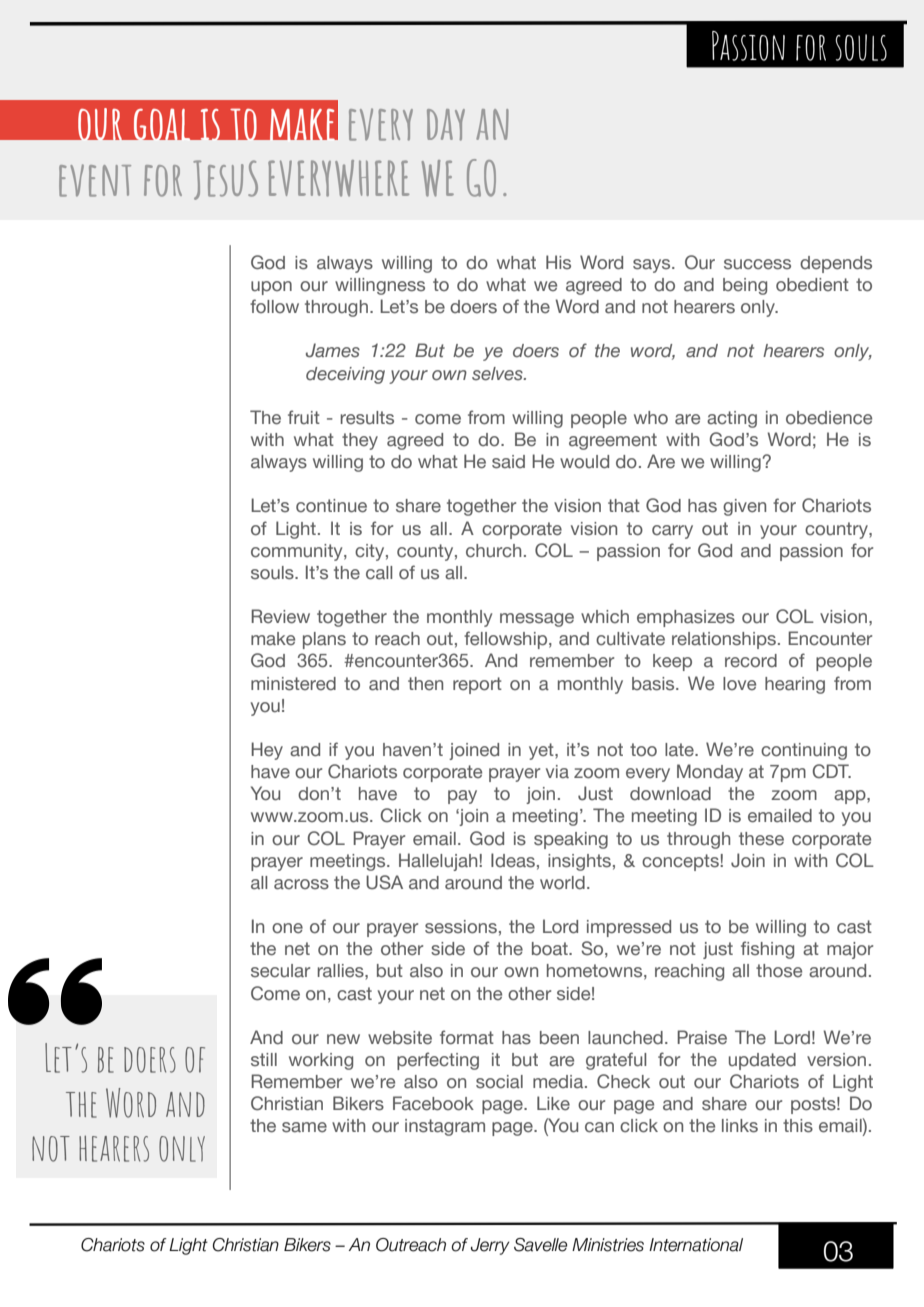 Image resolution: width=924 pixels, height=1307 pixels. What do you see at coordinates (653, 266) in the page?
I see `says` at bounding box center [653, 266].
